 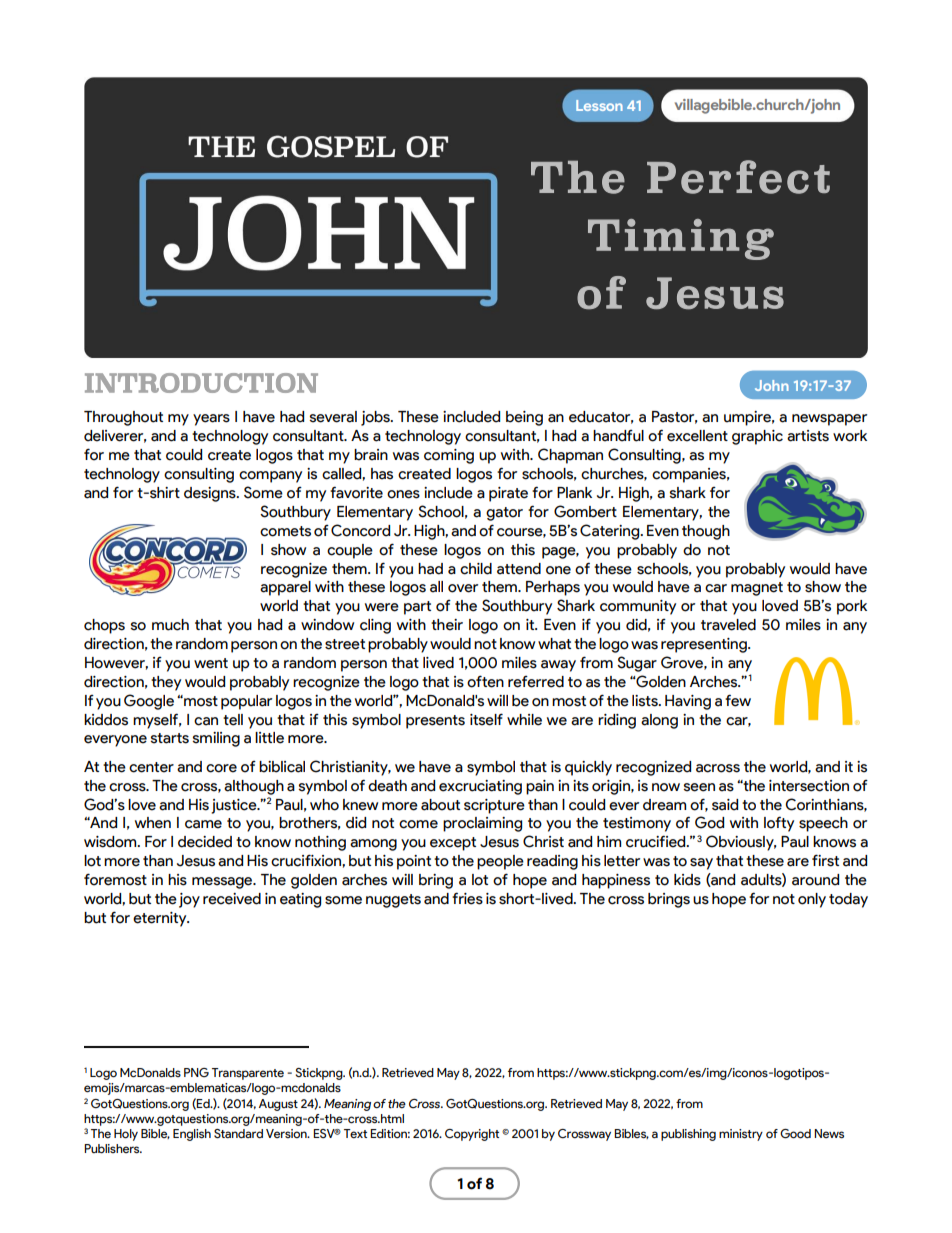 I want to click on English, so click(x=192, y=1135).
